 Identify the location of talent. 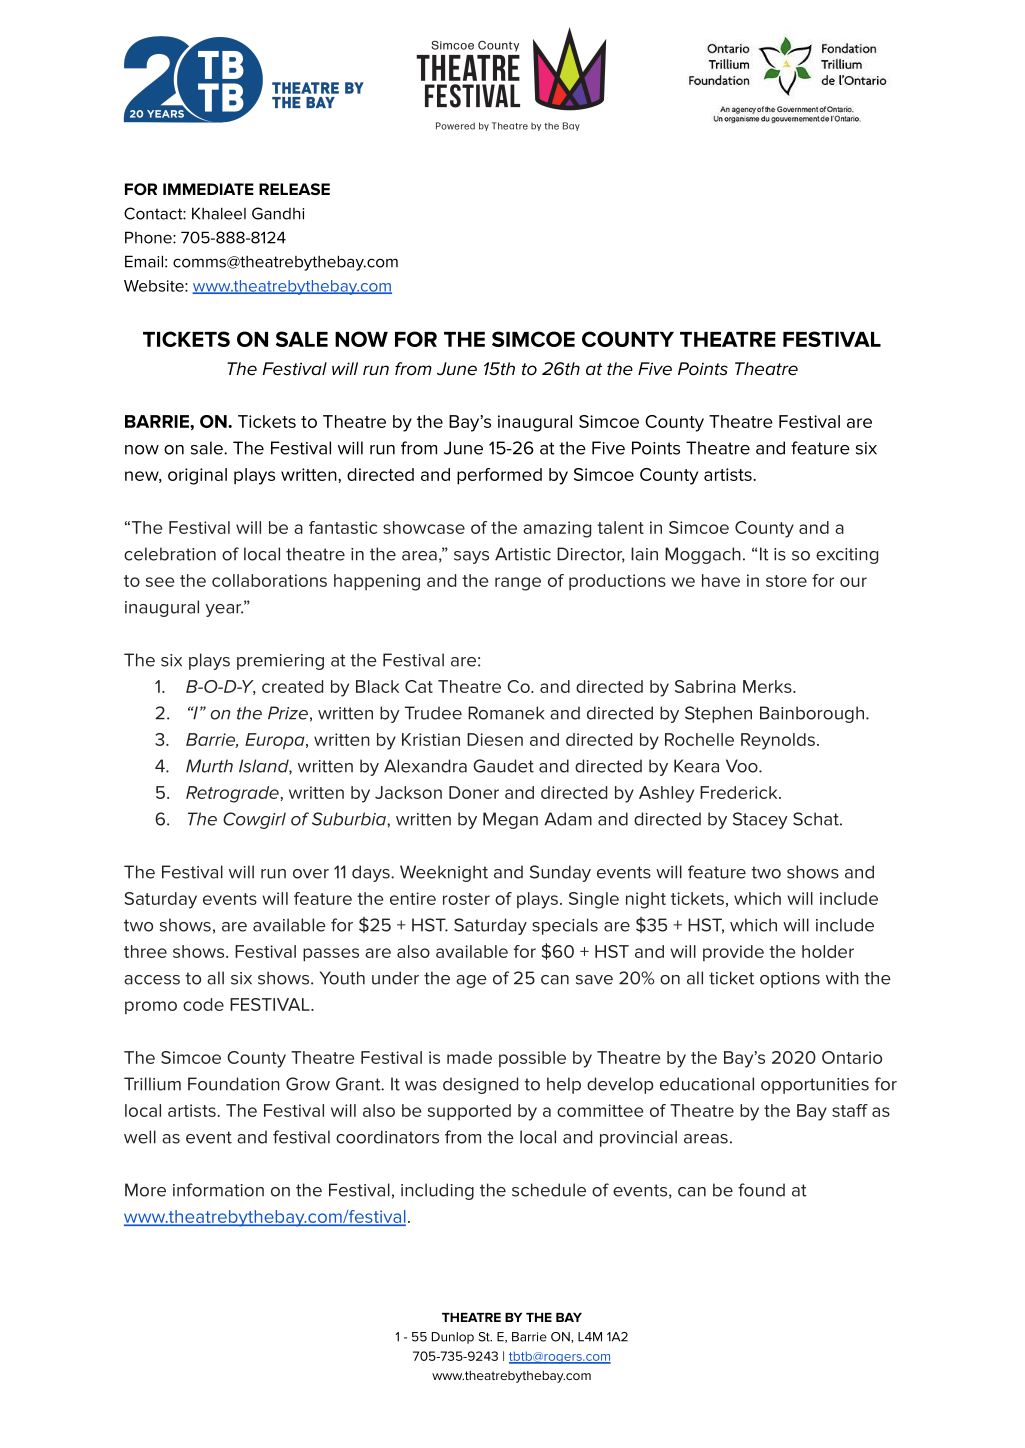
(620, 527).
